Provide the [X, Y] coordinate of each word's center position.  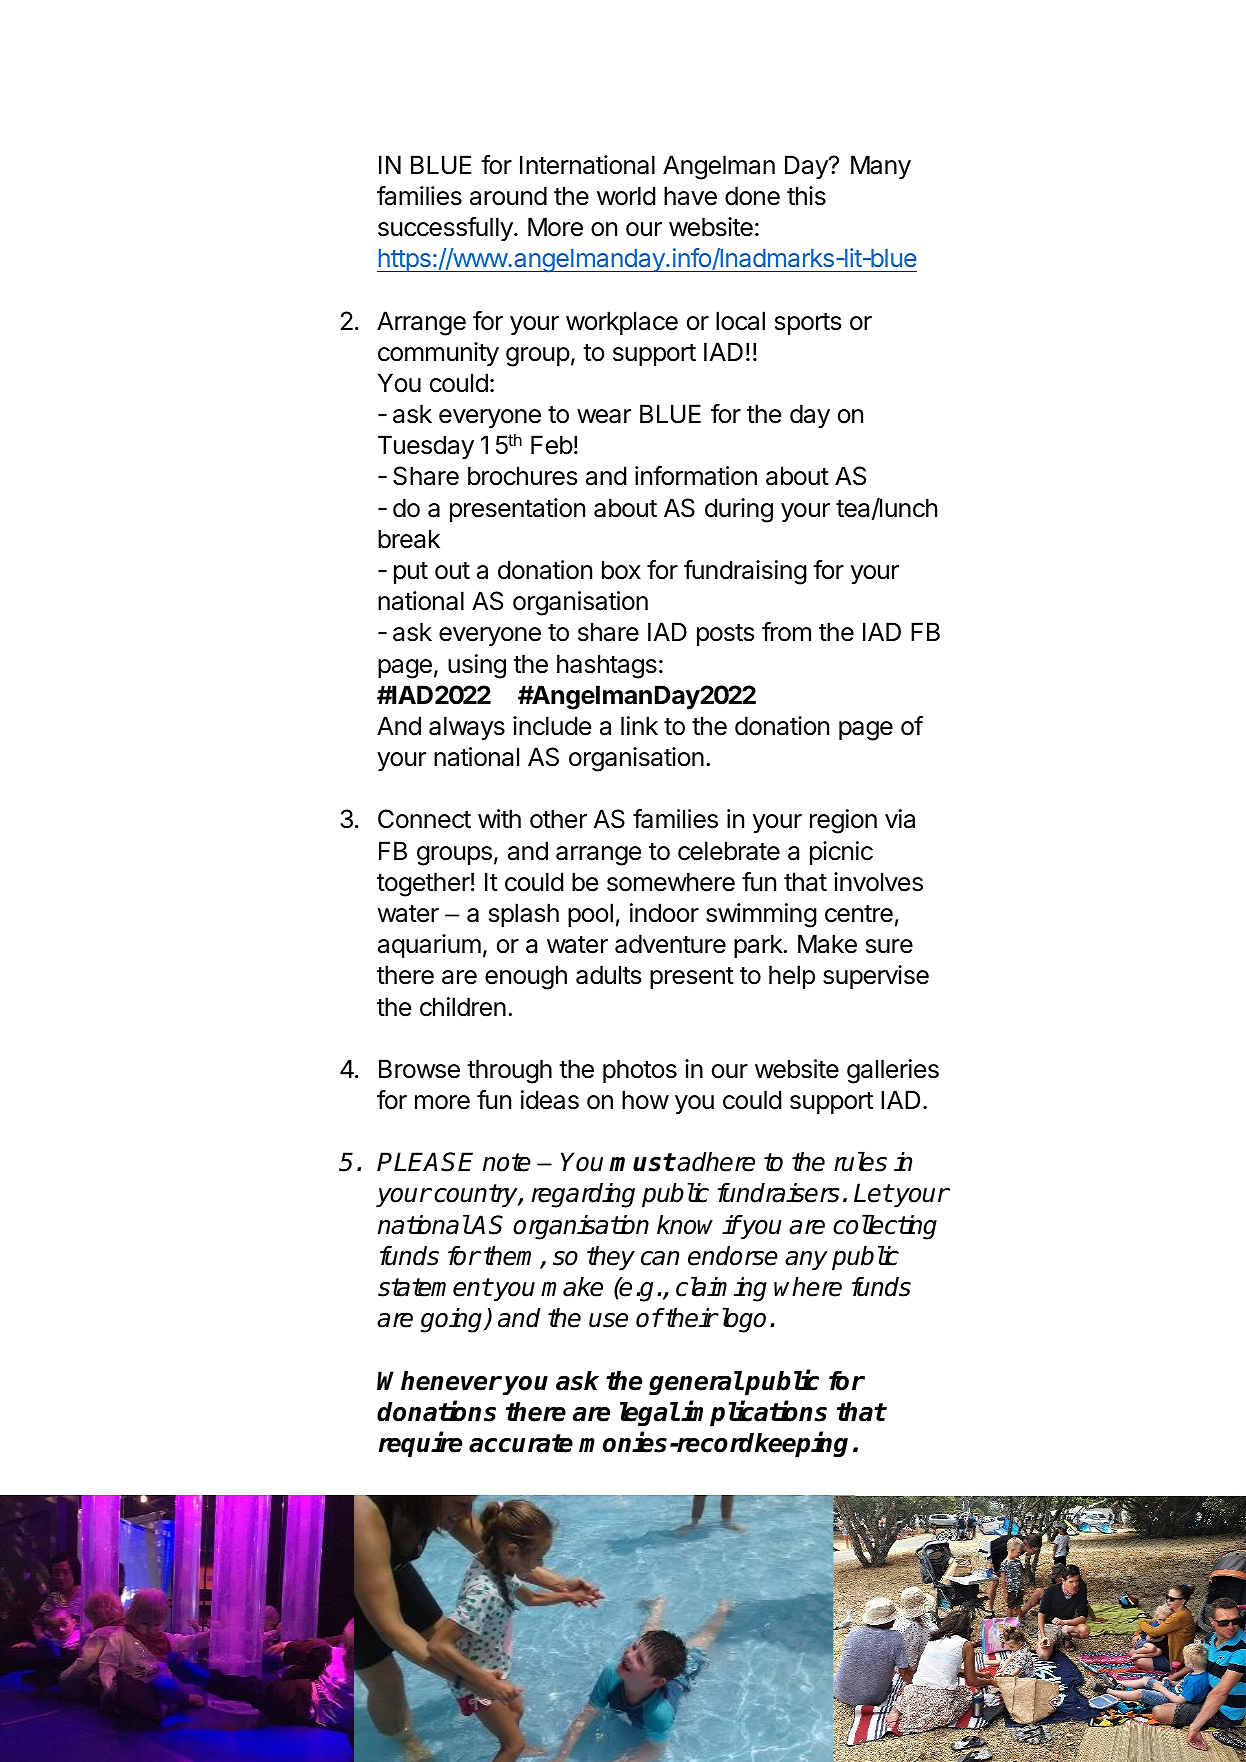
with [499, 818]
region [843, 821]
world [626, 196]
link [639, 725]
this [806, 196]
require [420, 1445]
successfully [446, 229]
